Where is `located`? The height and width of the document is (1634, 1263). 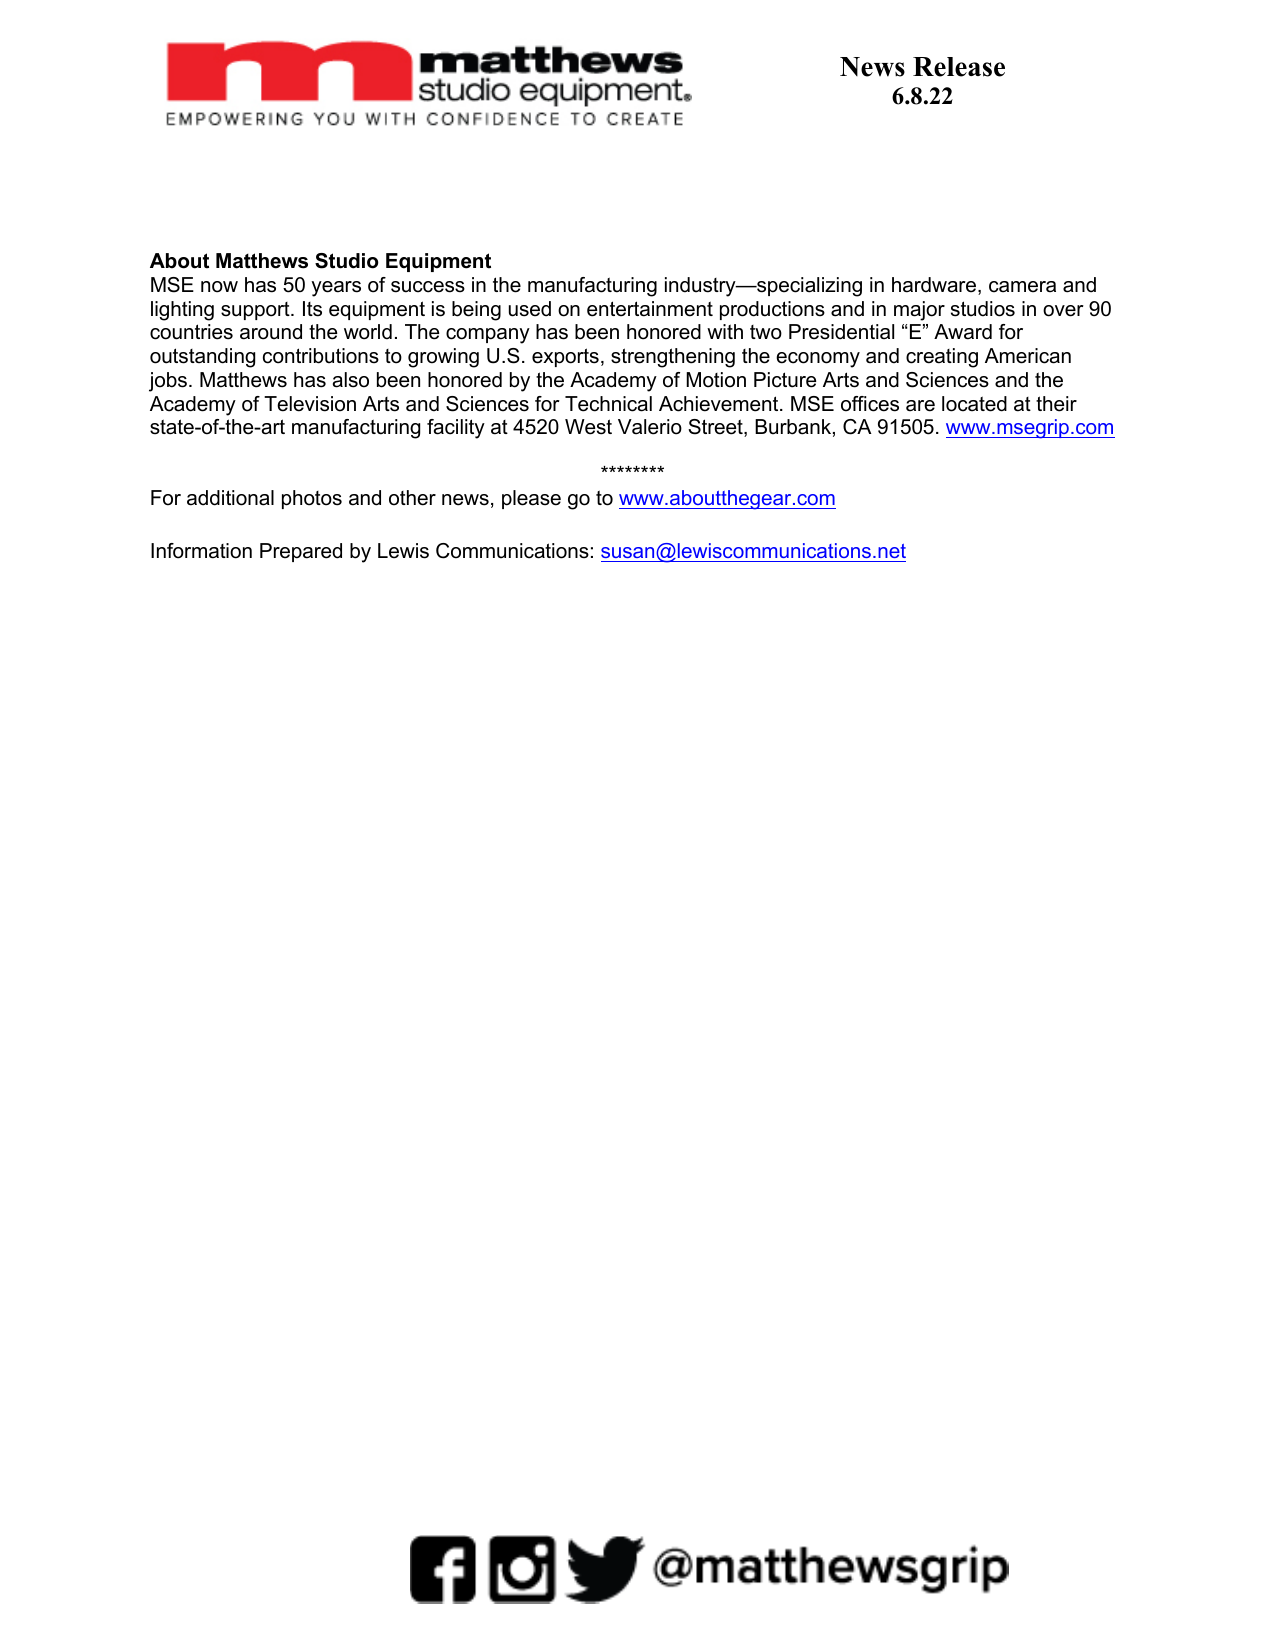
located is located at coordinates (974, 404).
